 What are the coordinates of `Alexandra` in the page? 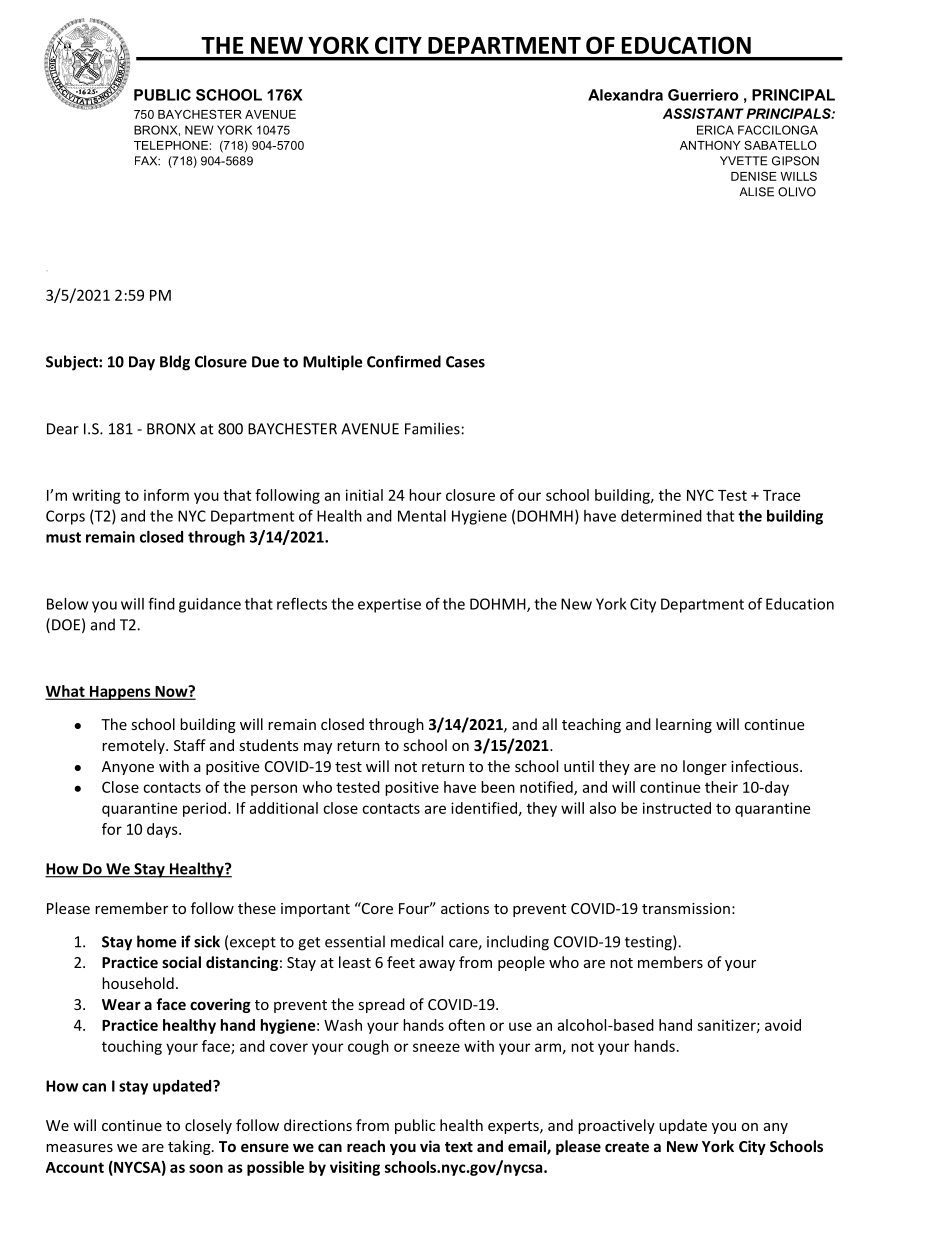 It's located at (625, 95).
